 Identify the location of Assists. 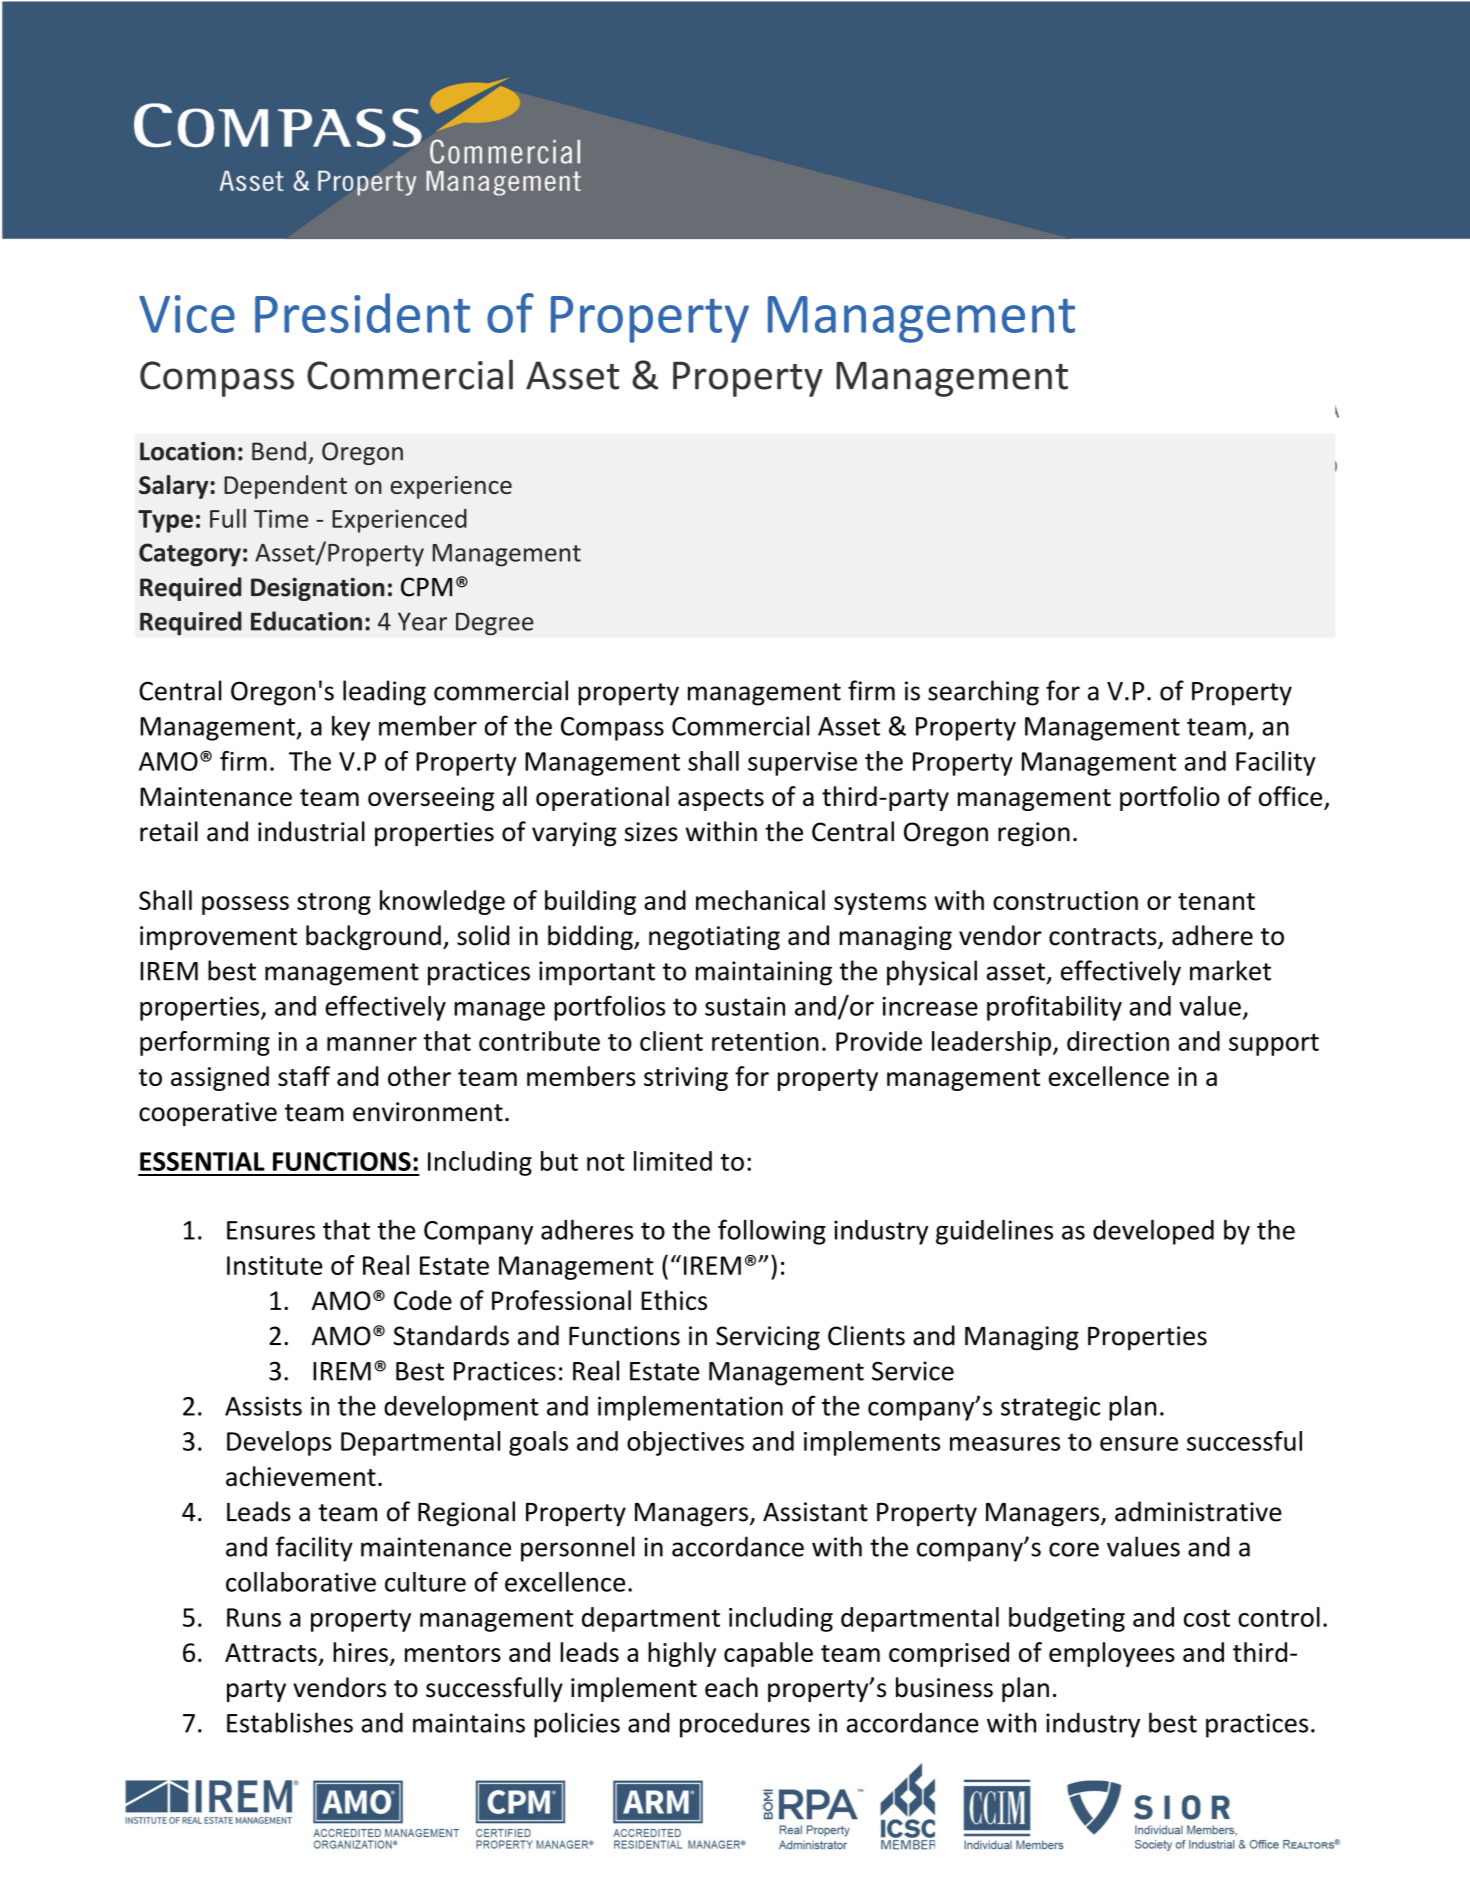
(263, 1406).
